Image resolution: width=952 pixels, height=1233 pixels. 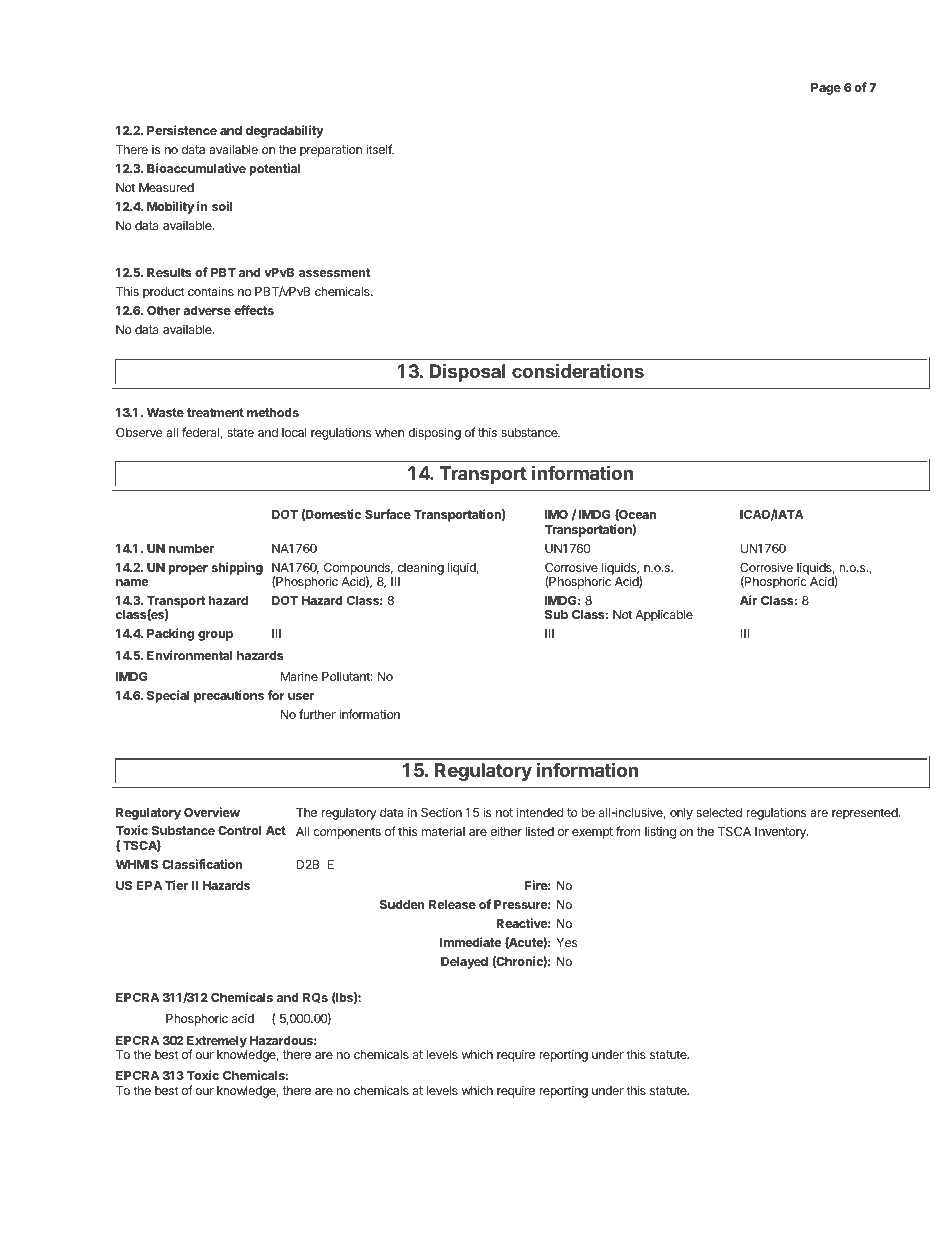 What do you see at coordinates (826, 89) in the screenshot?
I see `Page` at bounding box center [826, 89].
